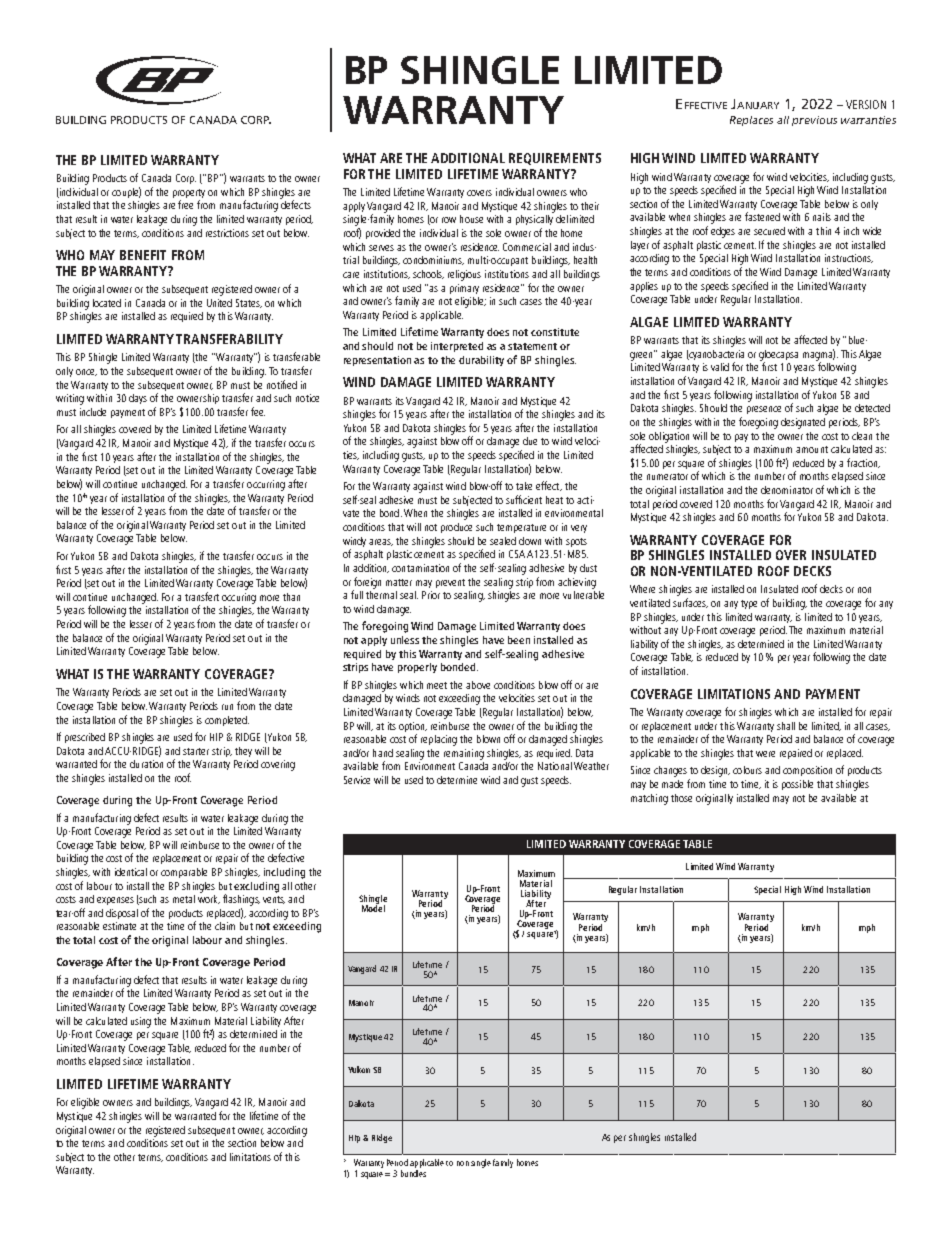  Describe the element at coordinates (138, 399) in the screenshot. I see `days` at that location.
